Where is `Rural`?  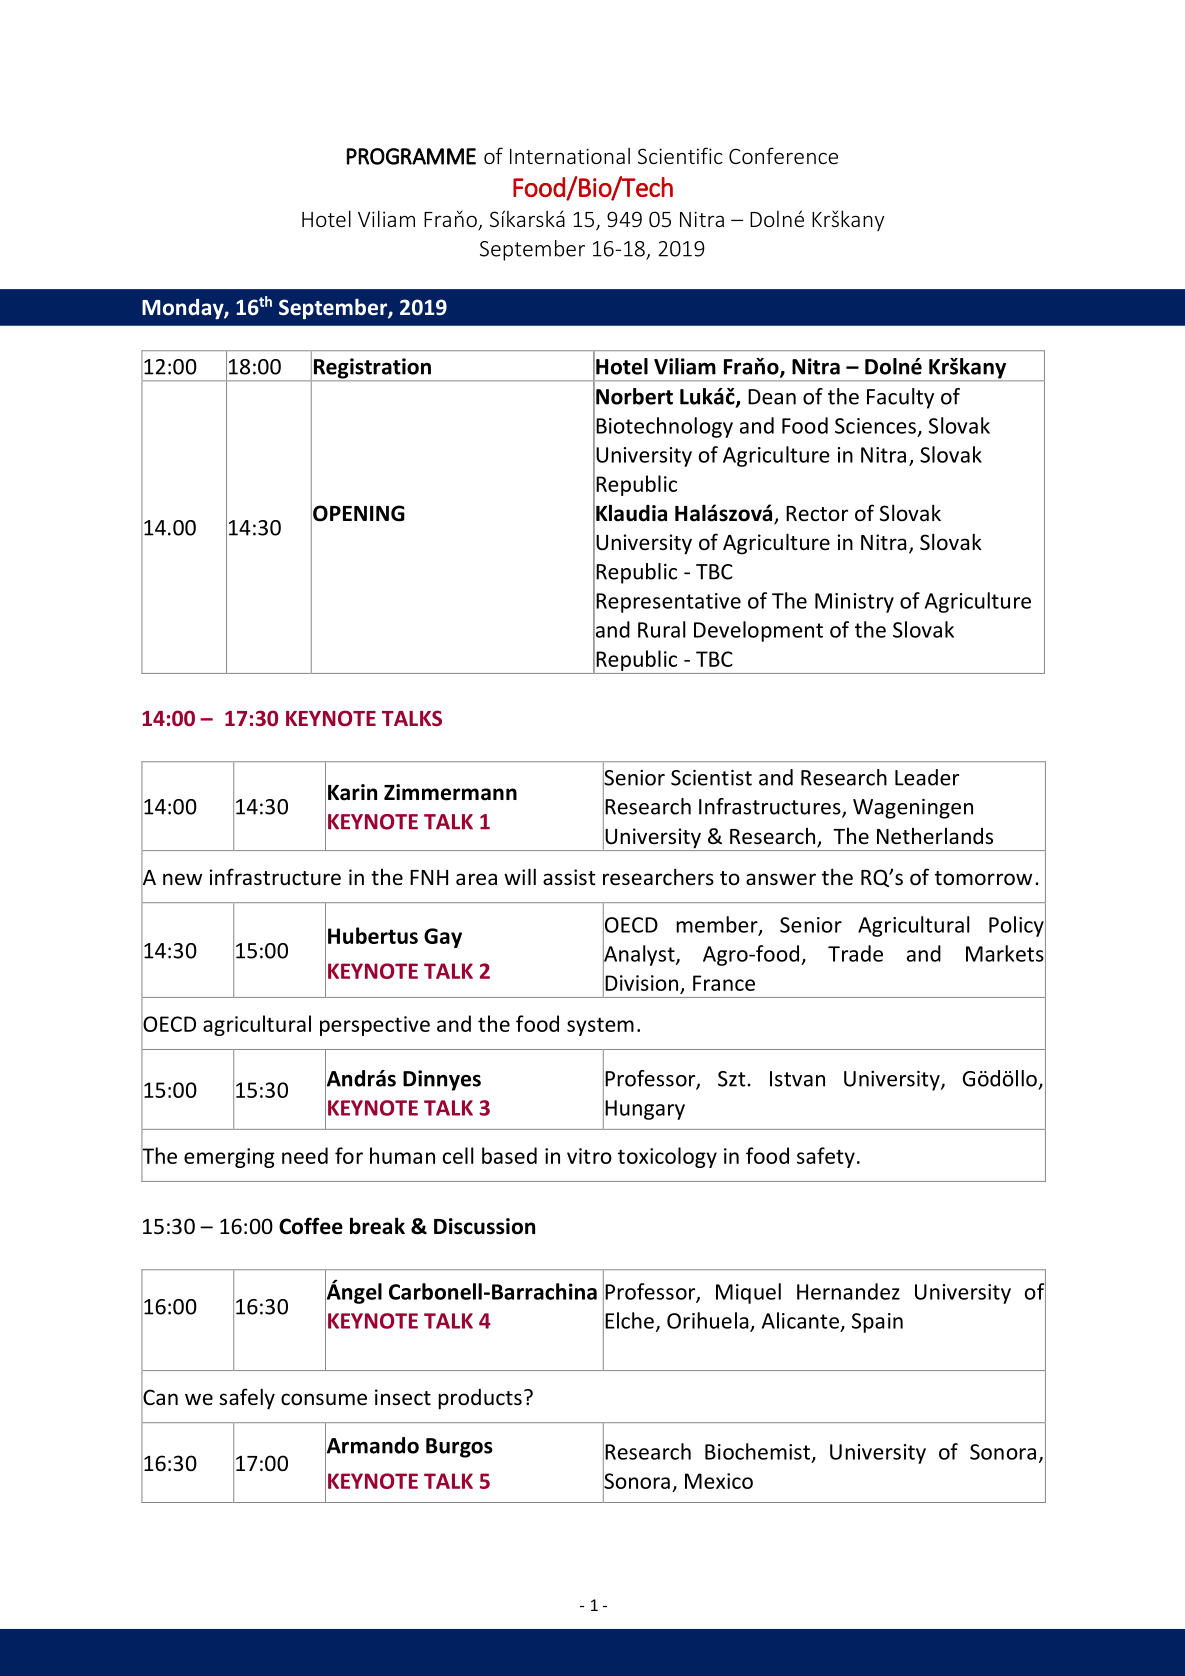 Rural is located at coordinates (662, 629).
